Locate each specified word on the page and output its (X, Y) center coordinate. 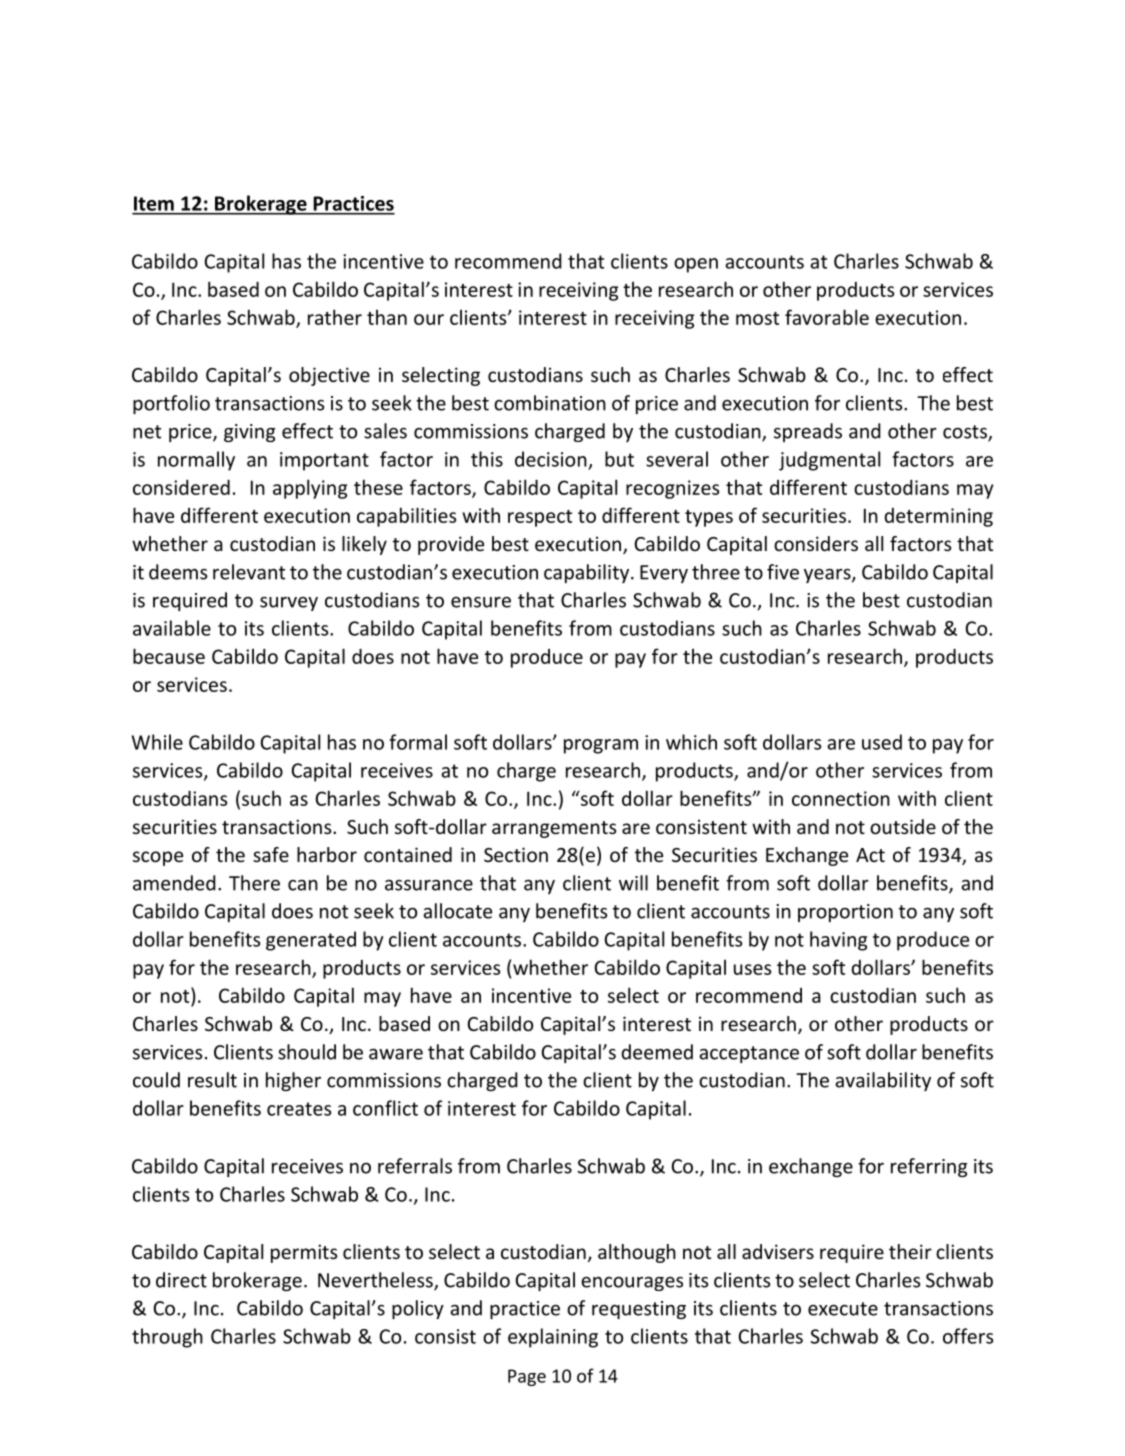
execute (843, 1309)
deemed (657, 1052)
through (167, 1338)
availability (883, 1081)
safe (271, 854)
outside (903, 826)
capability (588, 573)
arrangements (554, 829)
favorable (827, 317)
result (212, 1080)
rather (335, 317)
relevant (249, 572)
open (696, 265)
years (828, 576)
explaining (553, 1338)
